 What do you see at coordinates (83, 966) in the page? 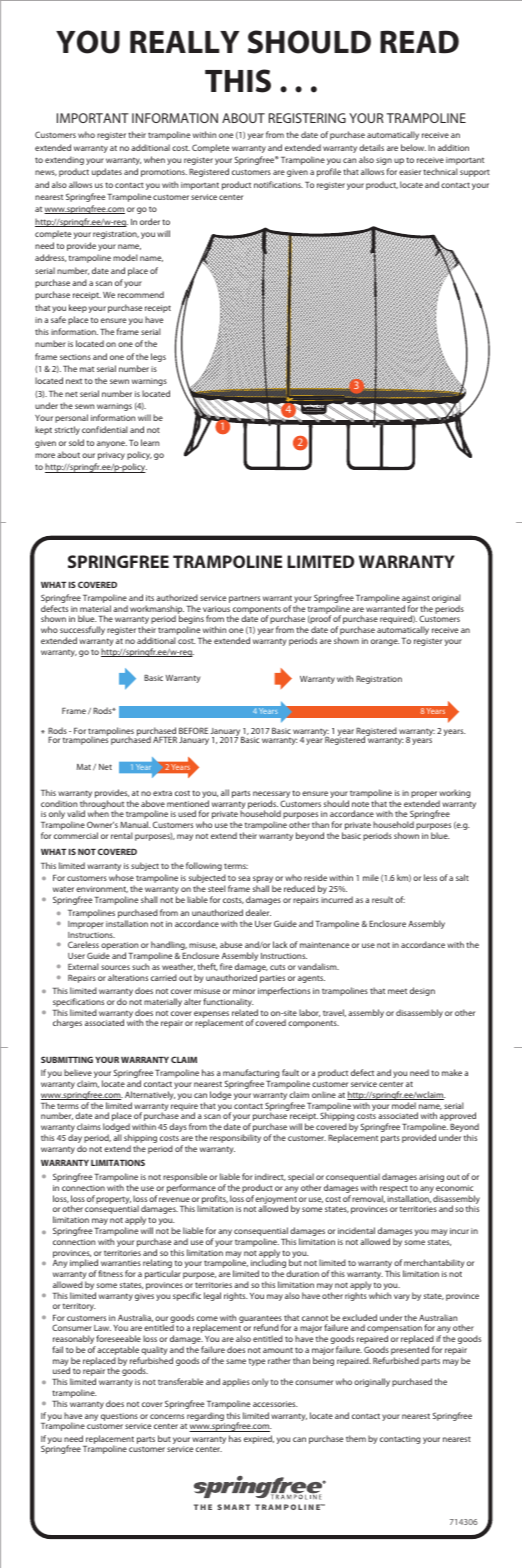
I see `External` at bounding box center [83, 966].
